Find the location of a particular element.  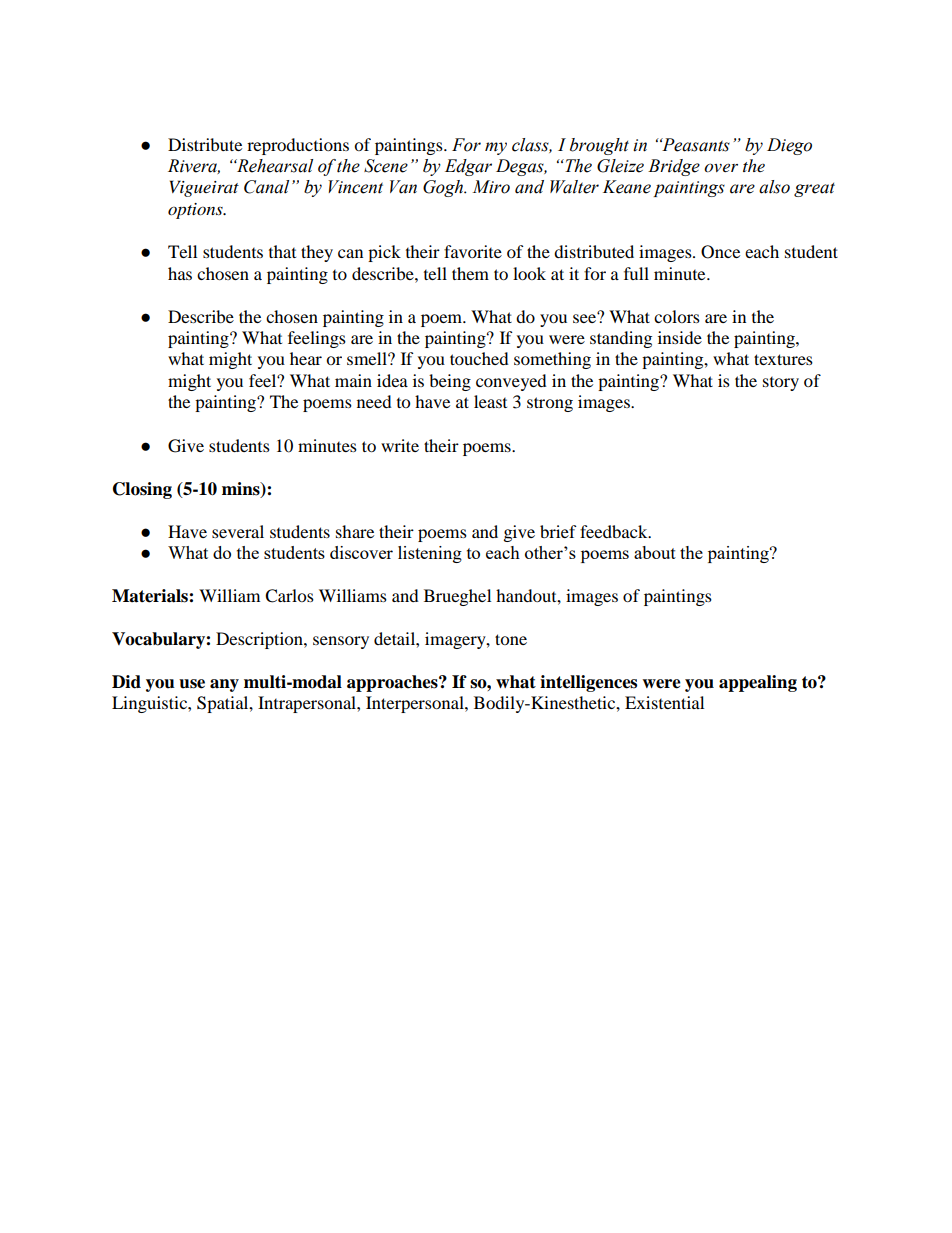

several is located at coordinates (238, 531).
